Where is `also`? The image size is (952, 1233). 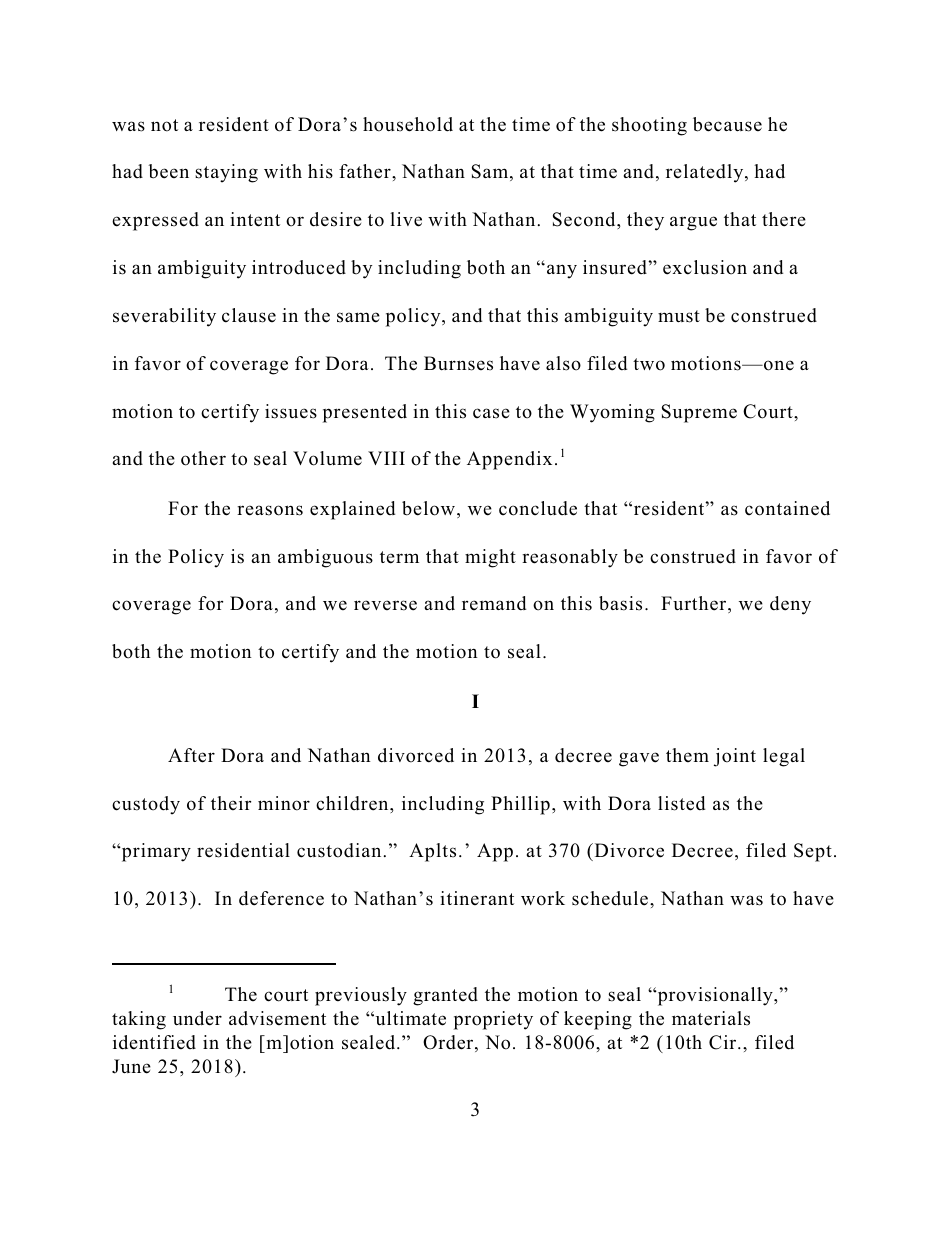
also is located at coordinates (563, 363).
